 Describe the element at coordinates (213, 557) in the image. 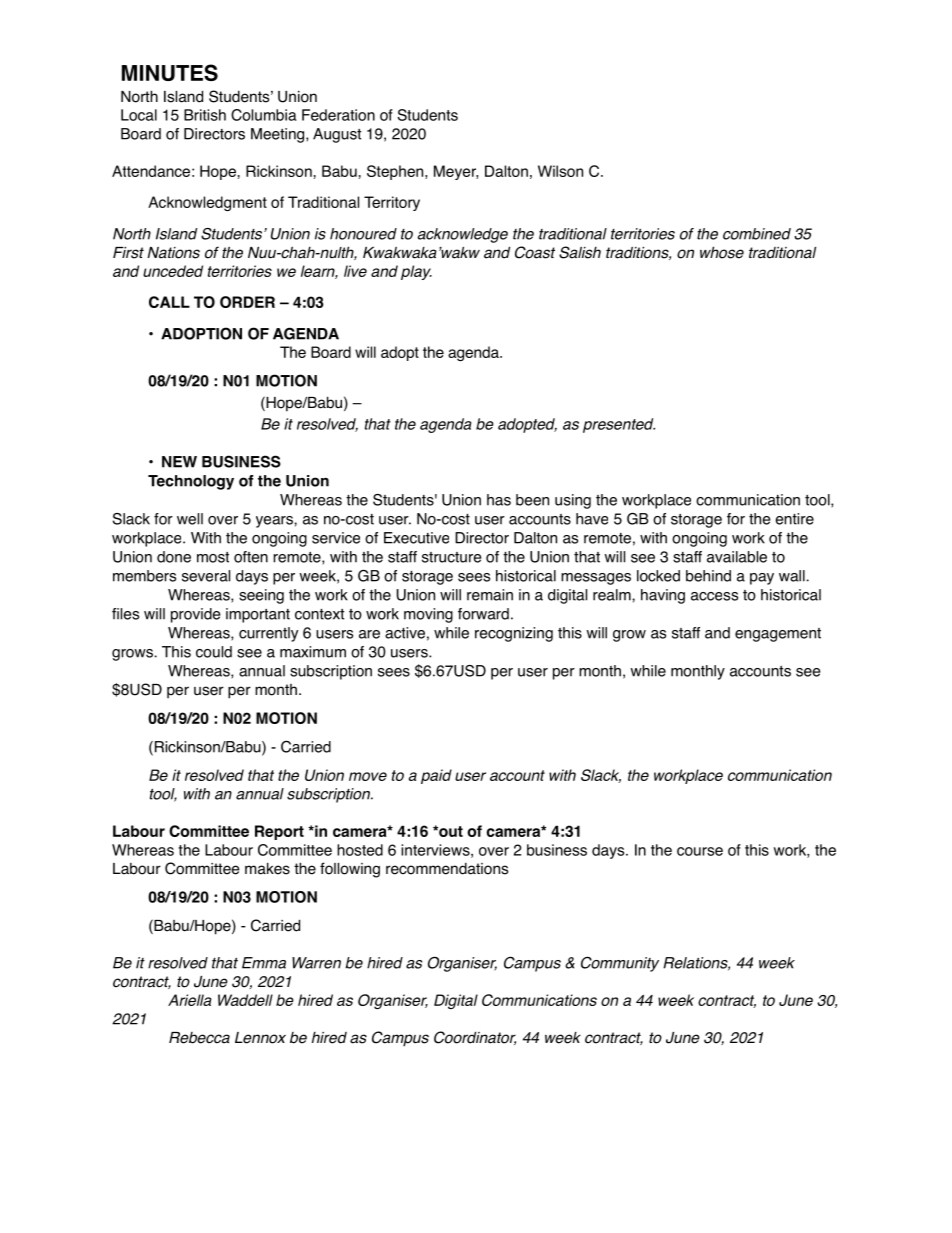

I see `most` at that location.
